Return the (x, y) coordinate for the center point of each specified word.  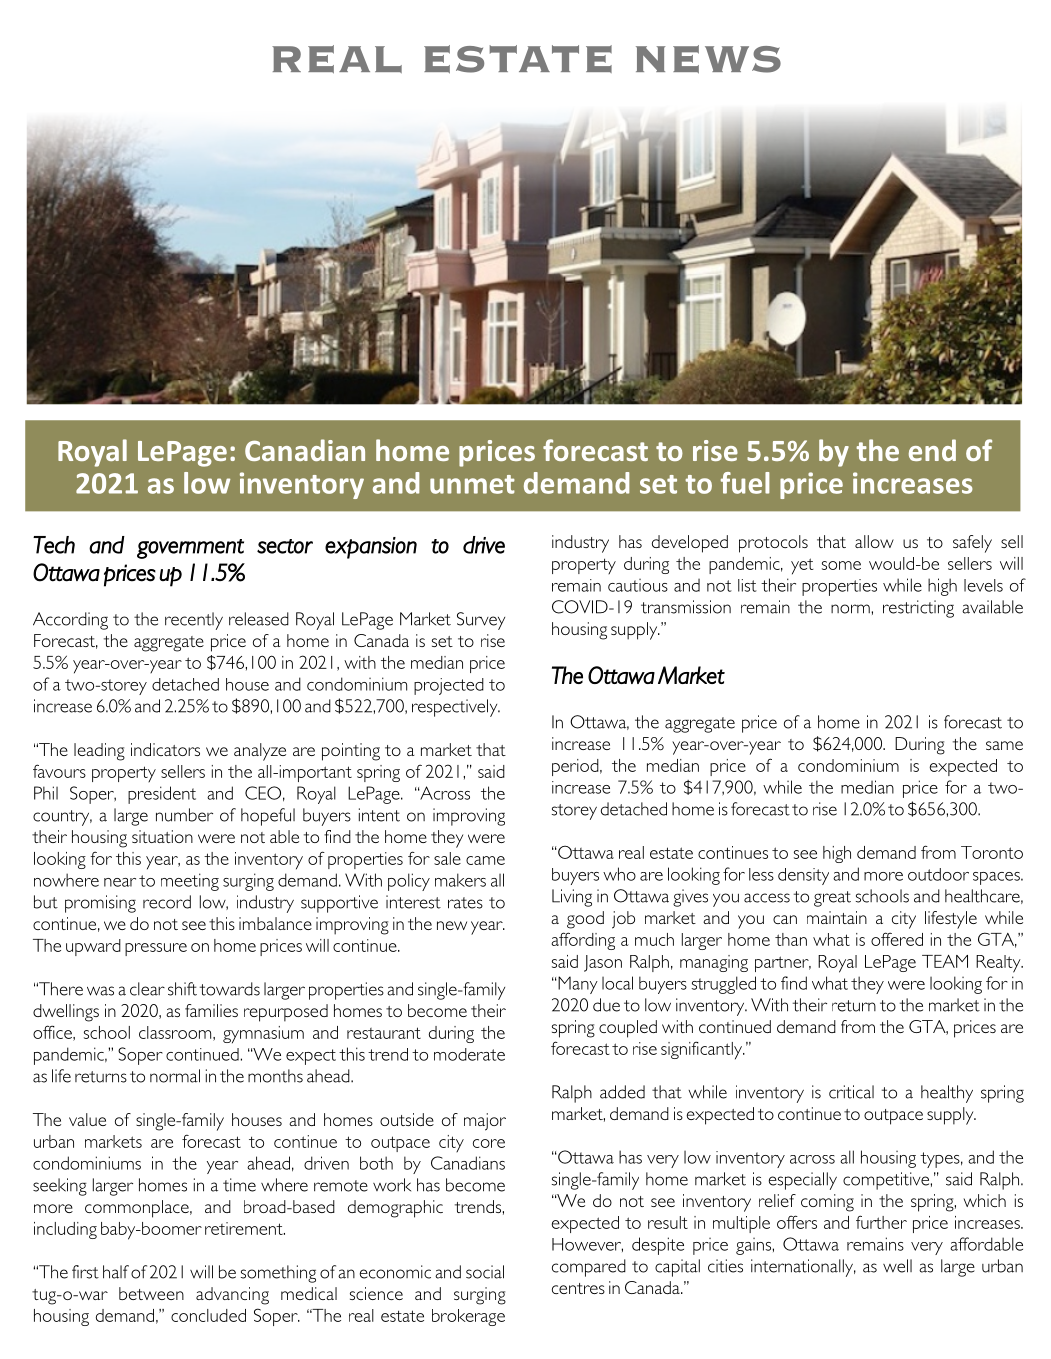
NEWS (708, 59)
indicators (165, 749)
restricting (918, 609)
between (151, 1293)
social (485, 1272)
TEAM (945, 961)
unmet (472, 484)
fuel (745, 483)
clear (147, 989)
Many (577, 985)
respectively (456, 708)
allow (874, 541)
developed (690, 544)
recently (194, 621)
